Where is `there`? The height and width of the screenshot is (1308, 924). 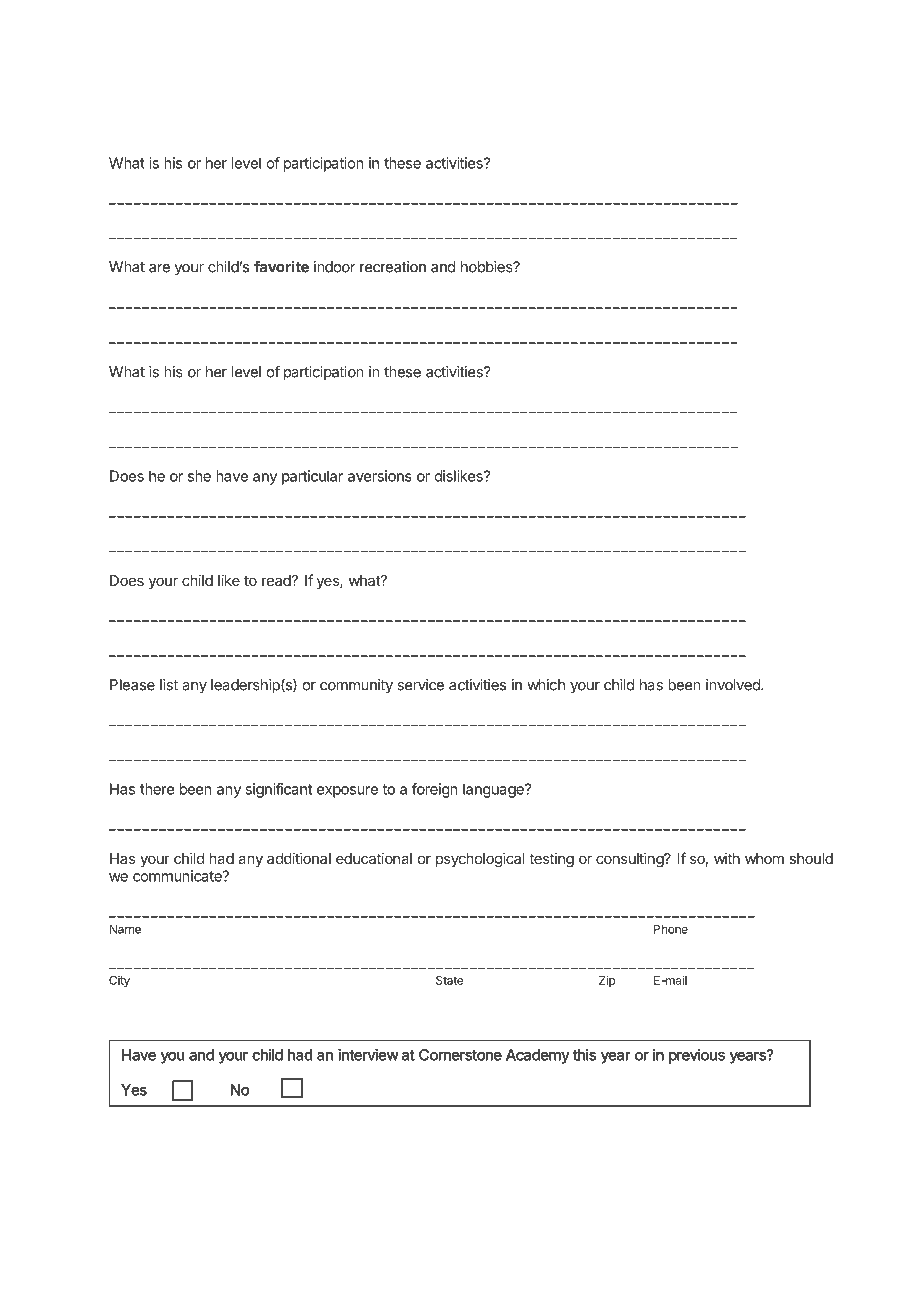 there is located at coordinates (157, 789).
